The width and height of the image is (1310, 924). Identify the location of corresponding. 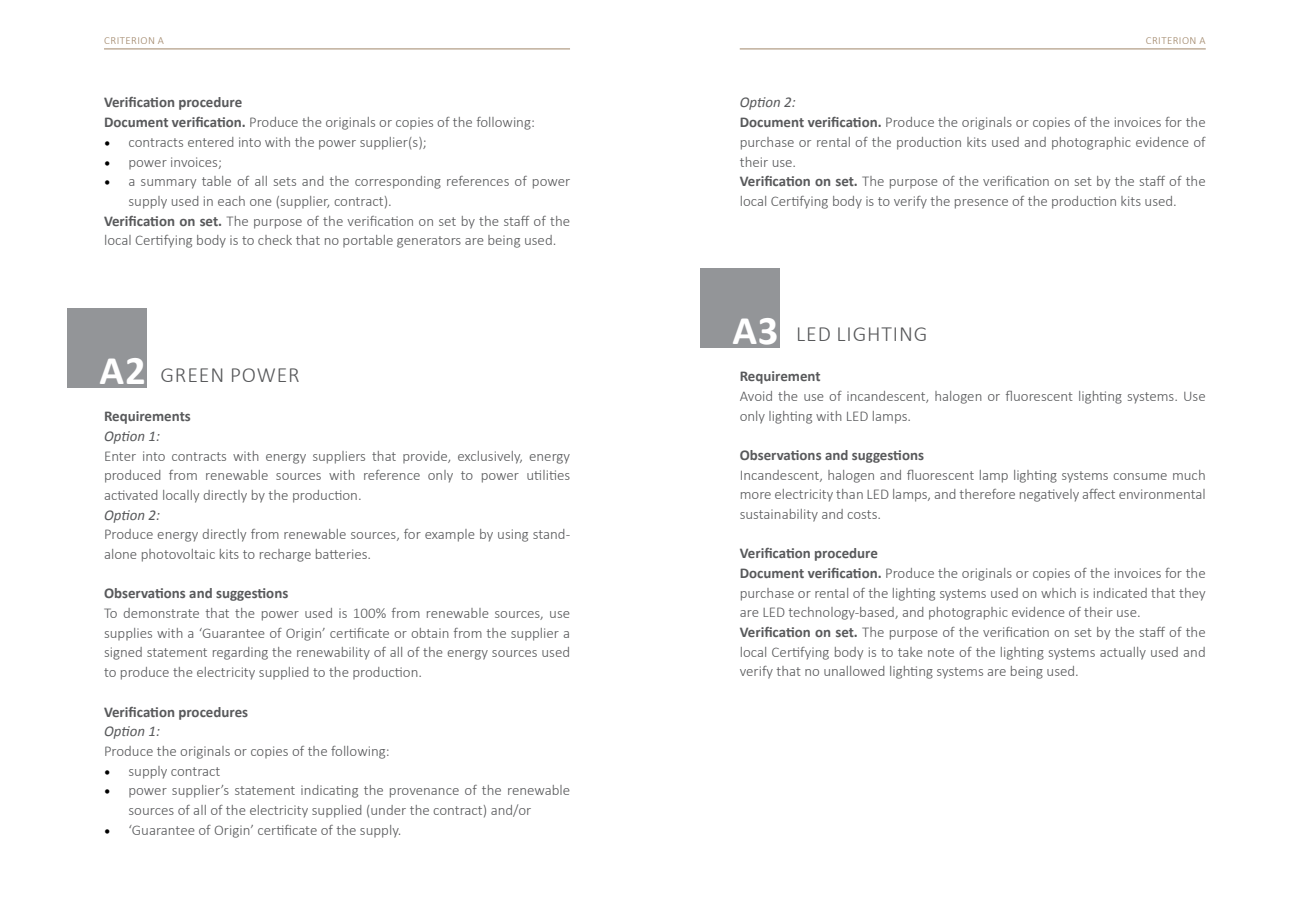
(398, 182).
